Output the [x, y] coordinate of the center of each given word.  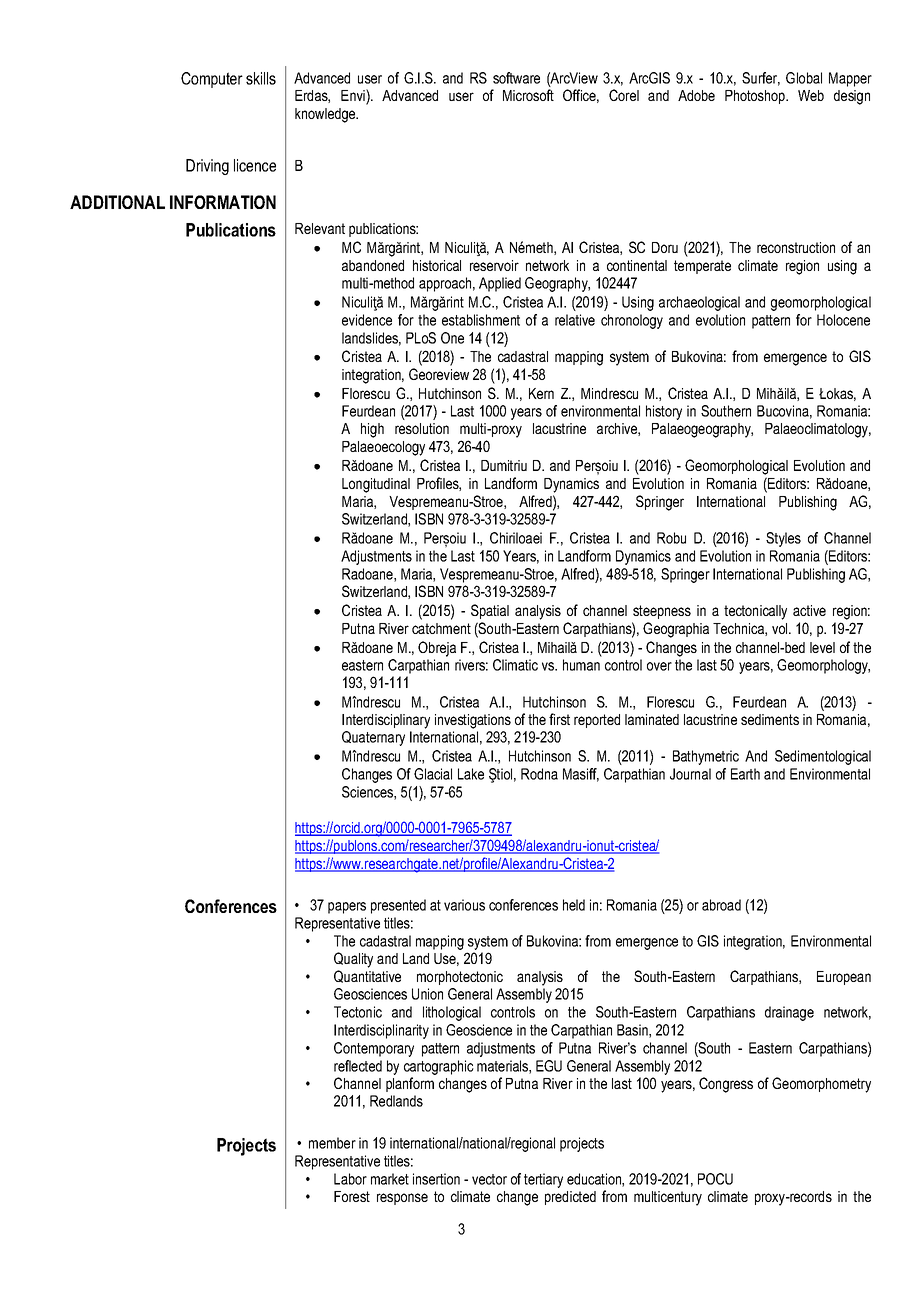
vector [489, 1179]
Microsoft [528, 95]
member [332, 1143]
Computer [212, 80]
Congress [726, 1085]
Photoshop [756, 97]
